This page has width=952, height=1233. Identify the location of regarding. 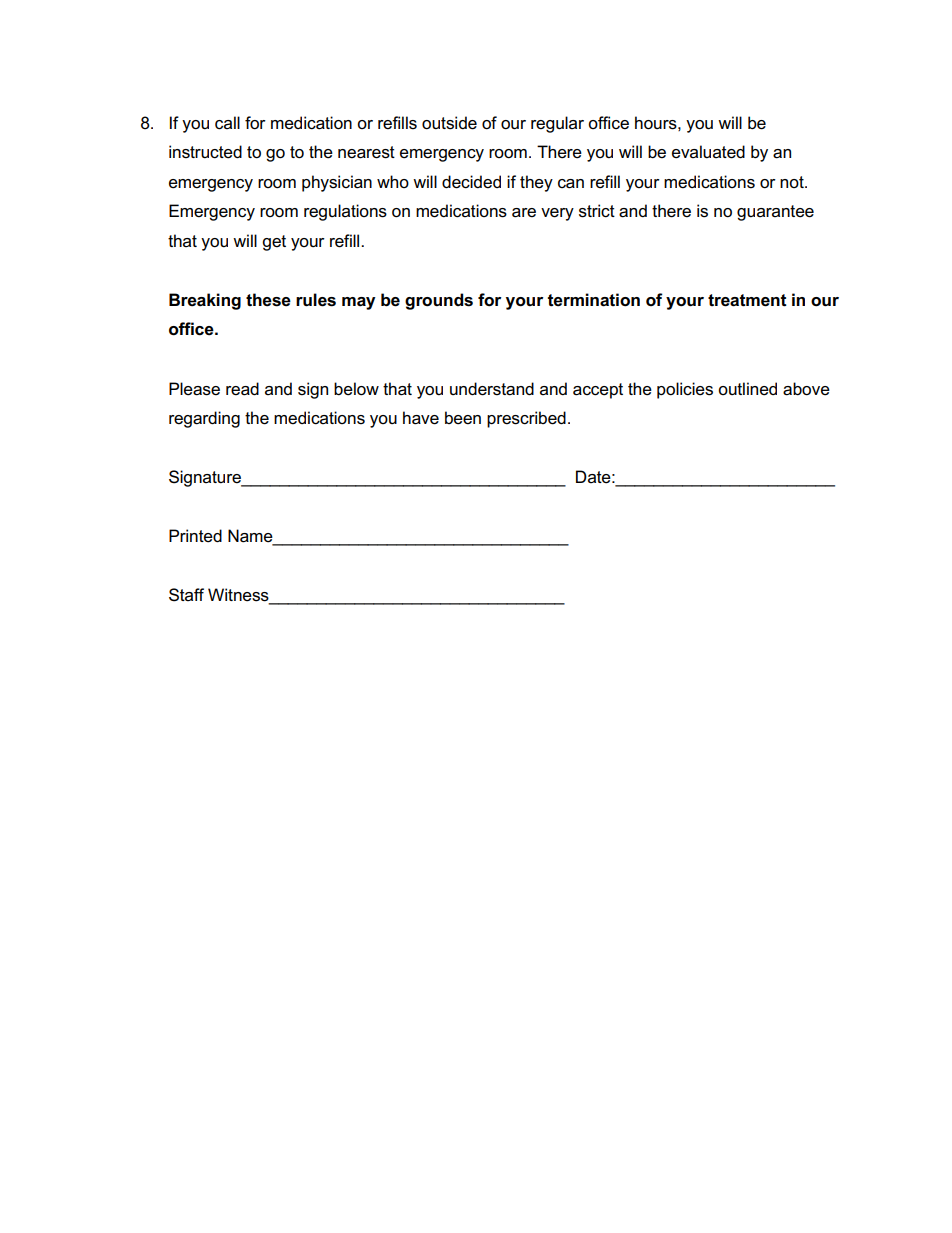
(204, 419).
